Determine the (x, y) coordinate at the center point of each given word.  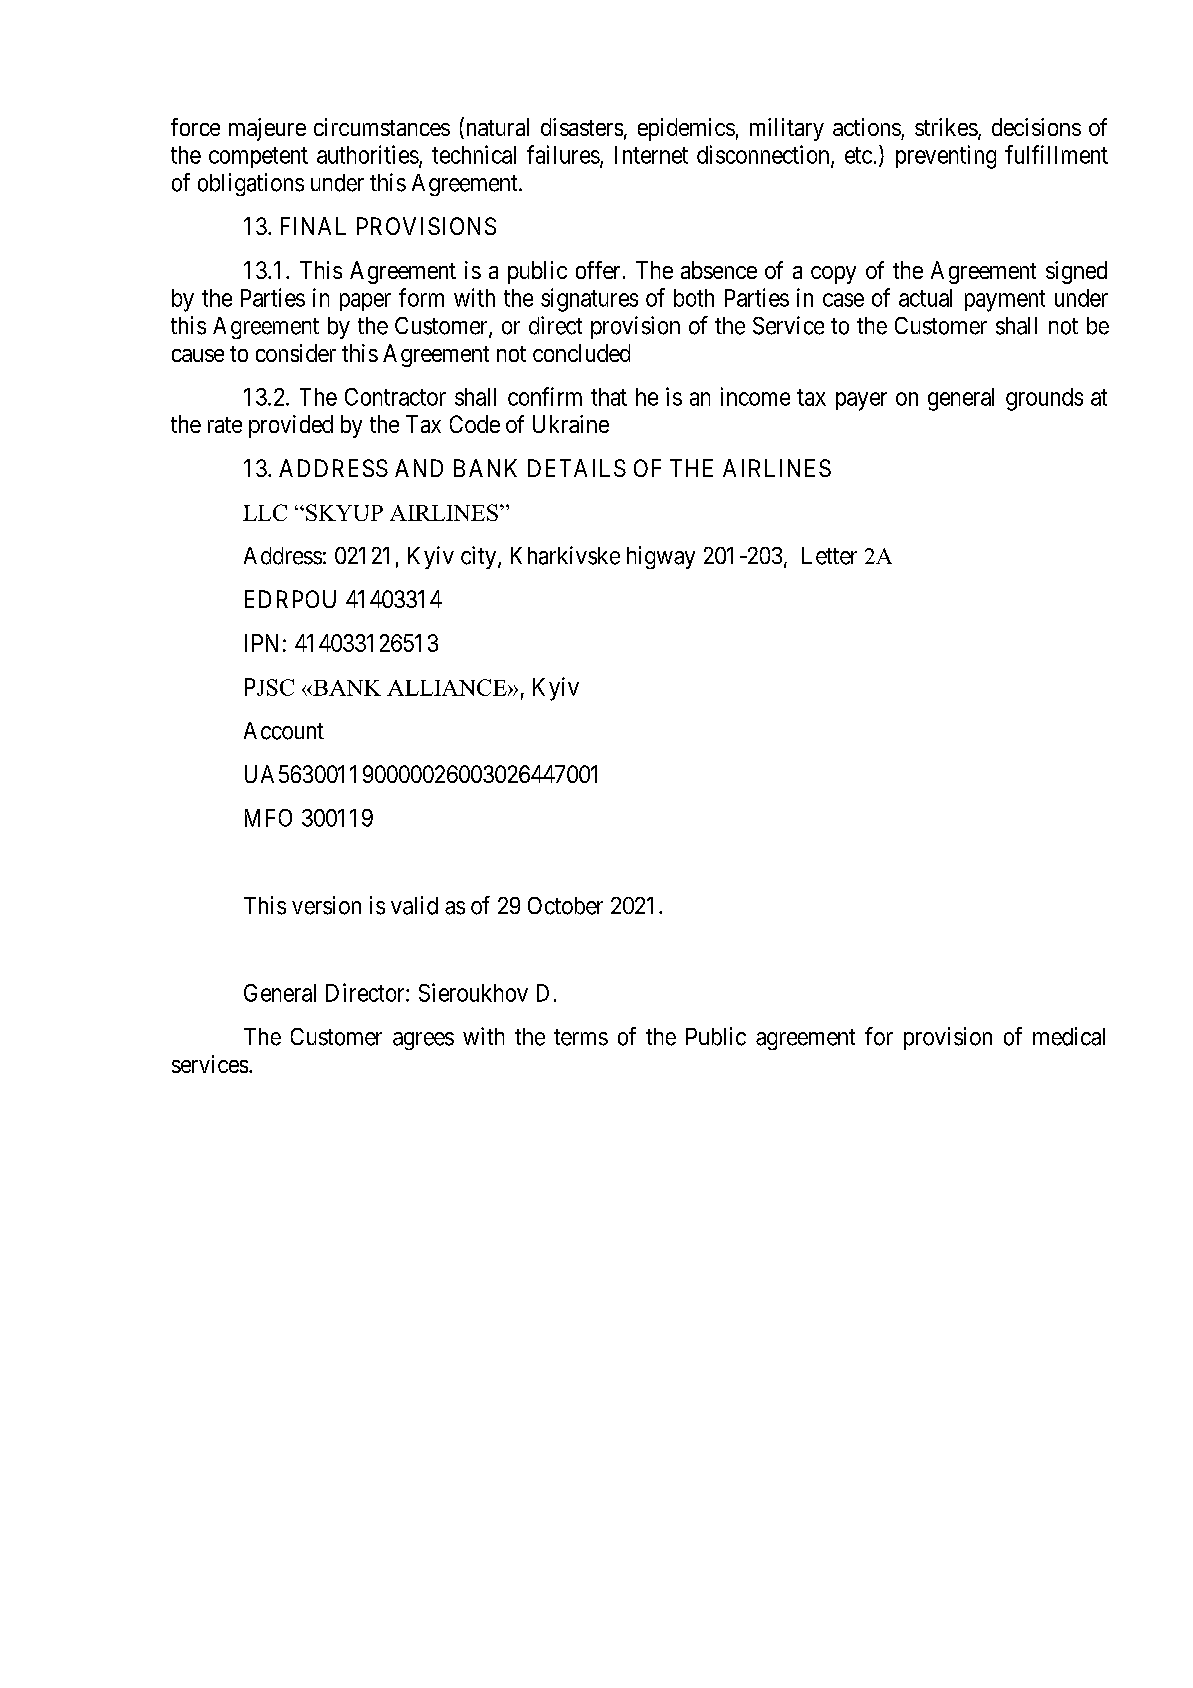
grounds (1044, 399)
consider (296, 353)
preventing (946, 157)
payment (1005, 301)
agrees (423, 1041)
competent (258, 157)
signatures (589, 300)
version (326, 905)
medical (1069, 1036)
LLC (265, 512)
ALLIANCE (448, 687)
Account (284, 731)
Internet (651, 155)
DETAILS (577, 468)
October (565, 906)
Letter (829, 556)
